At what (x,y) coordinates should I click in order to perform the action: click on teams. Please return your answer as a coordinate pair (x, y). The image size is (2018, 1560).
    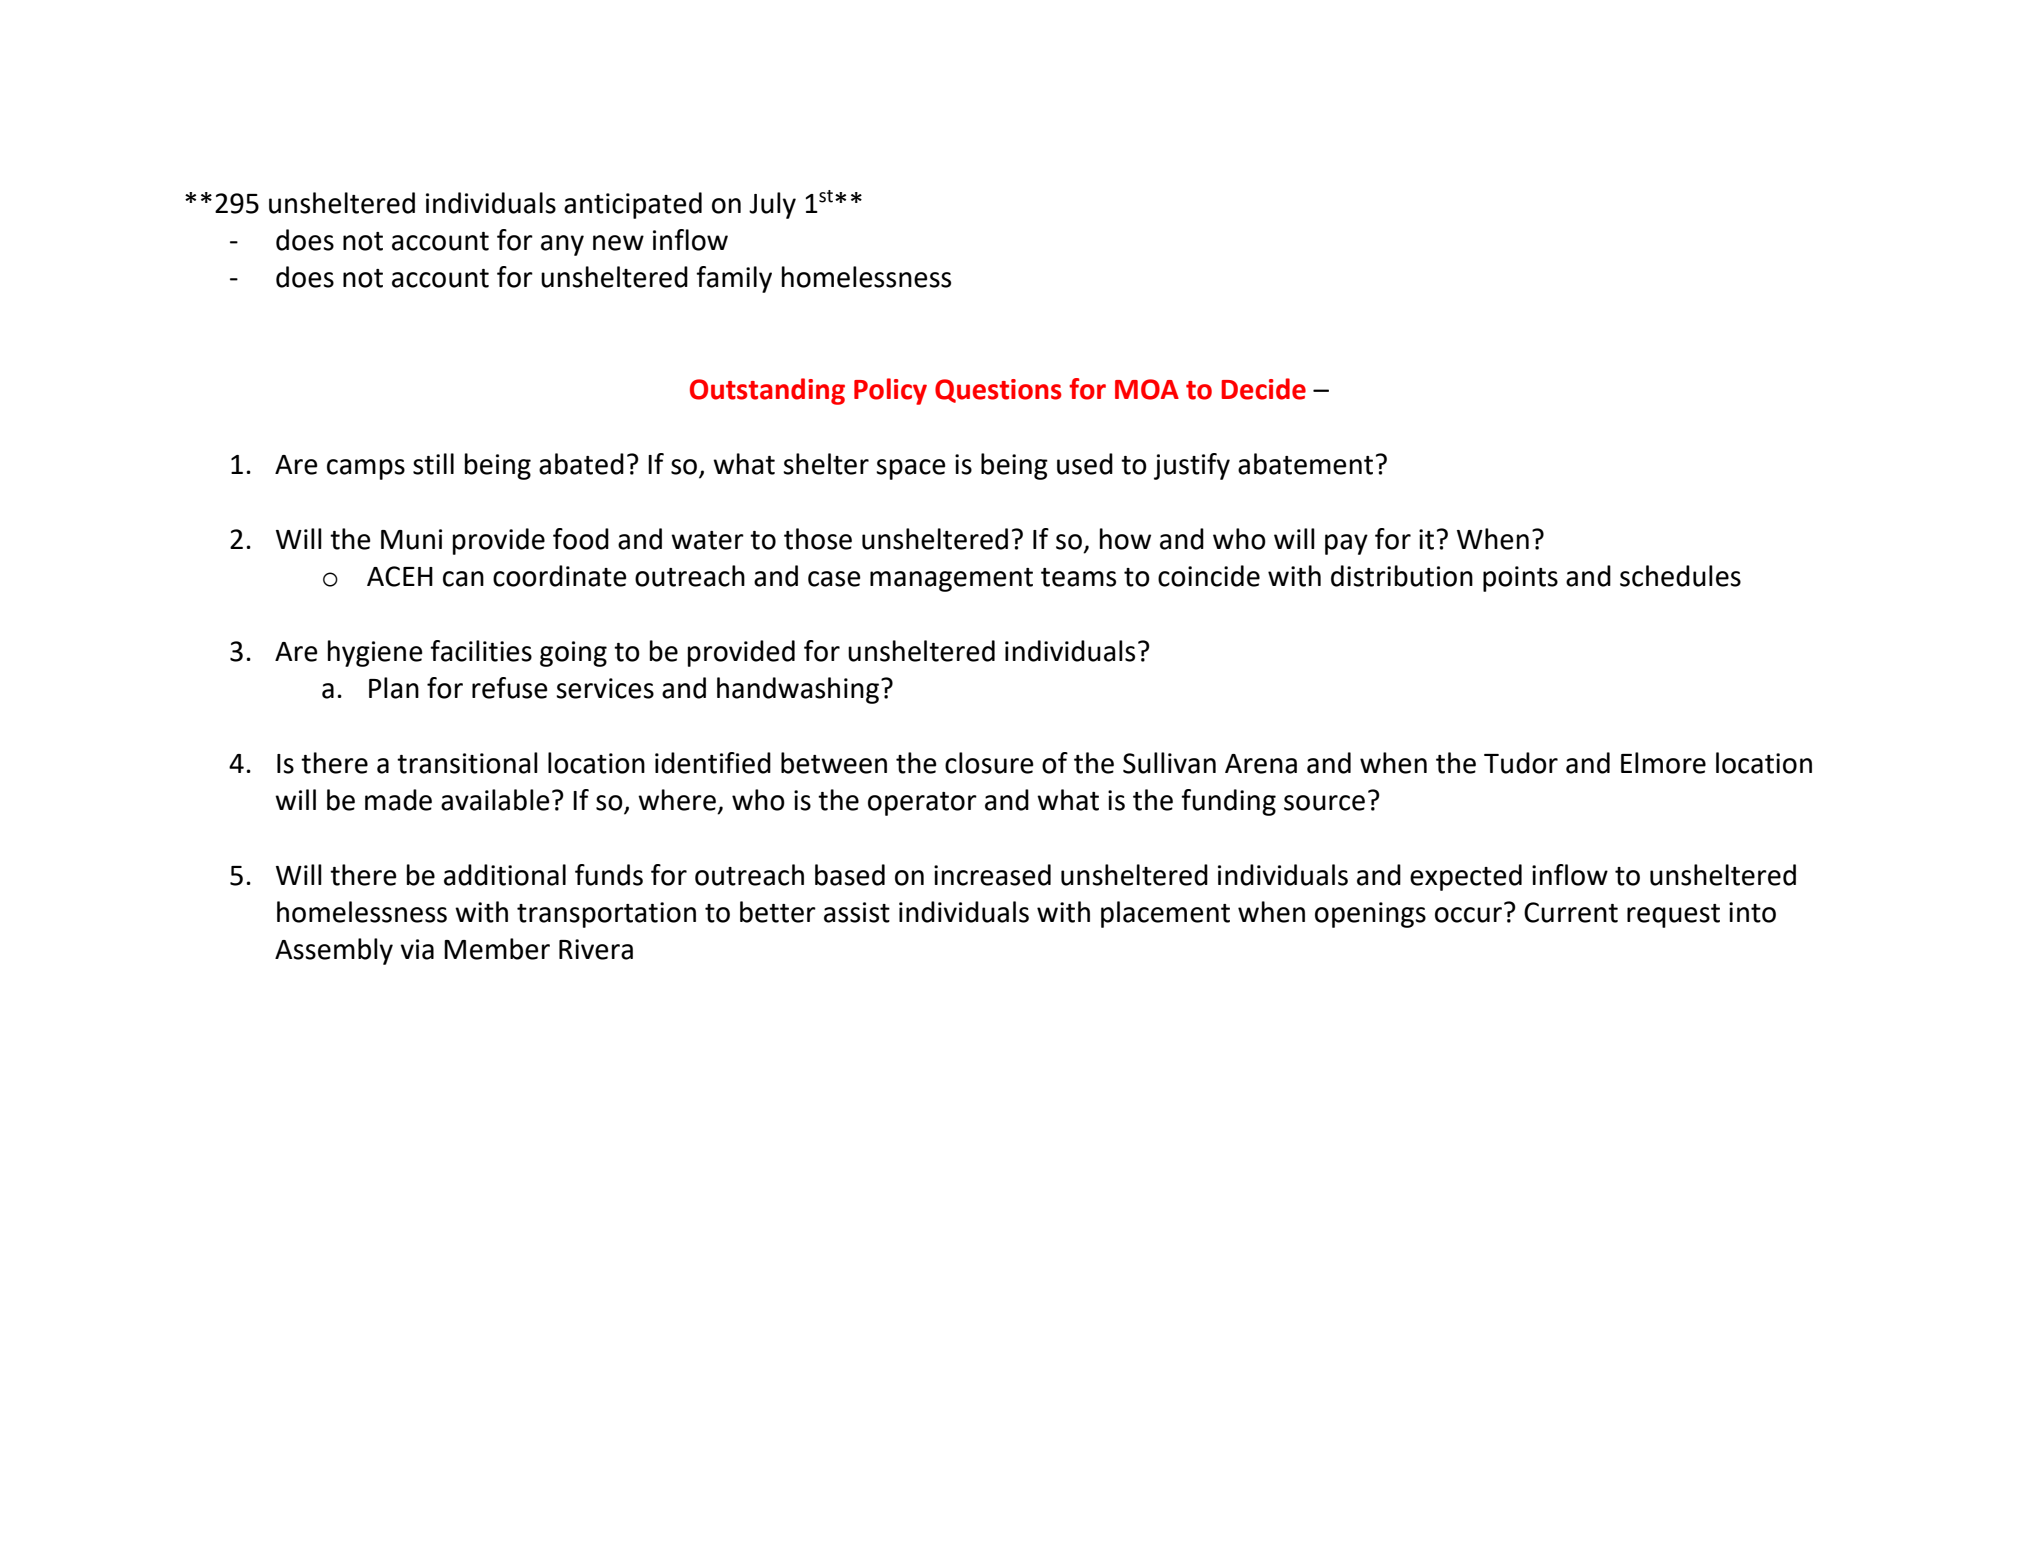
    Looking at the image, I should click on (1078, 577).
